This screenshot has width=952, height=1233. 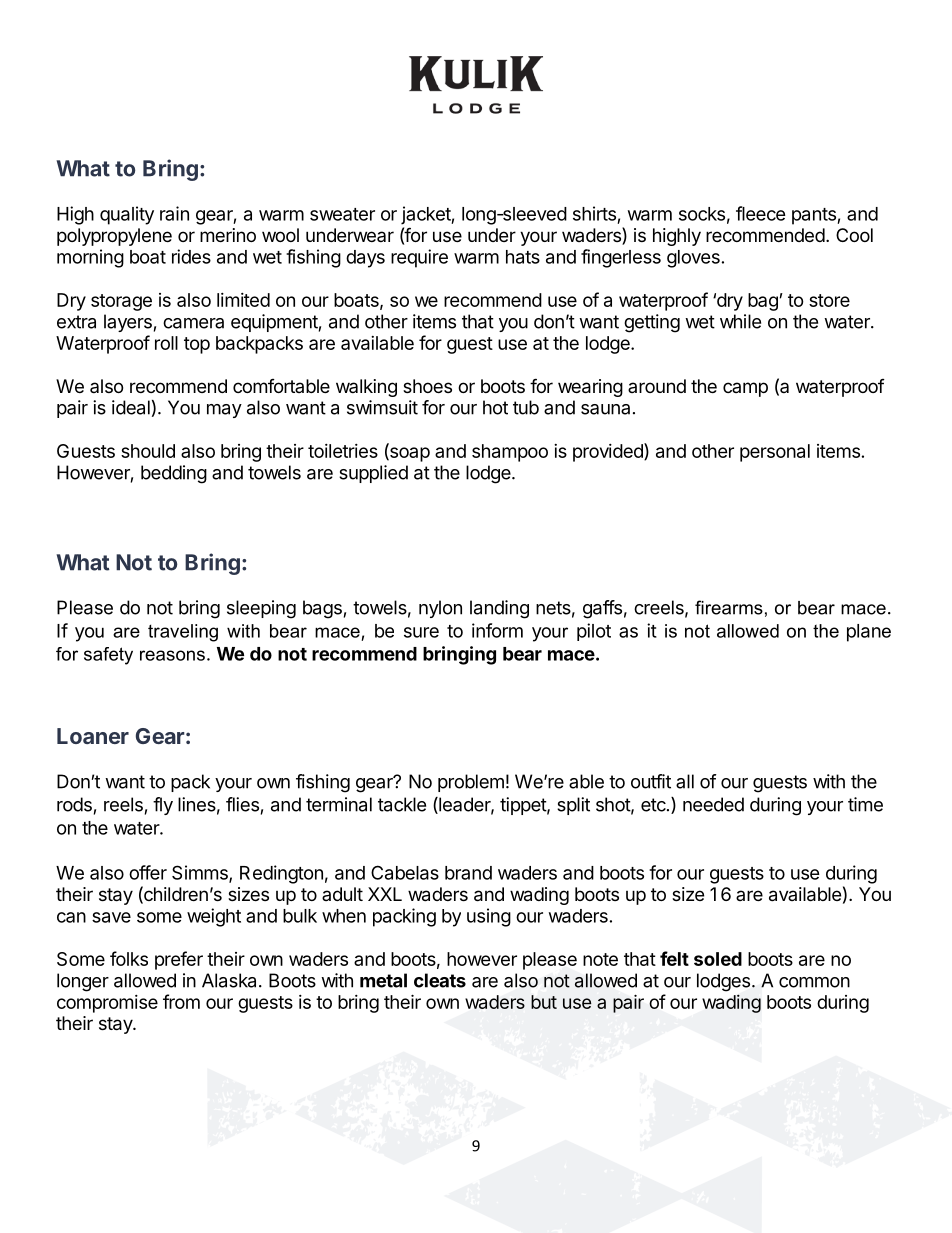 I want to click on needed, so click(x=713, y=804).
